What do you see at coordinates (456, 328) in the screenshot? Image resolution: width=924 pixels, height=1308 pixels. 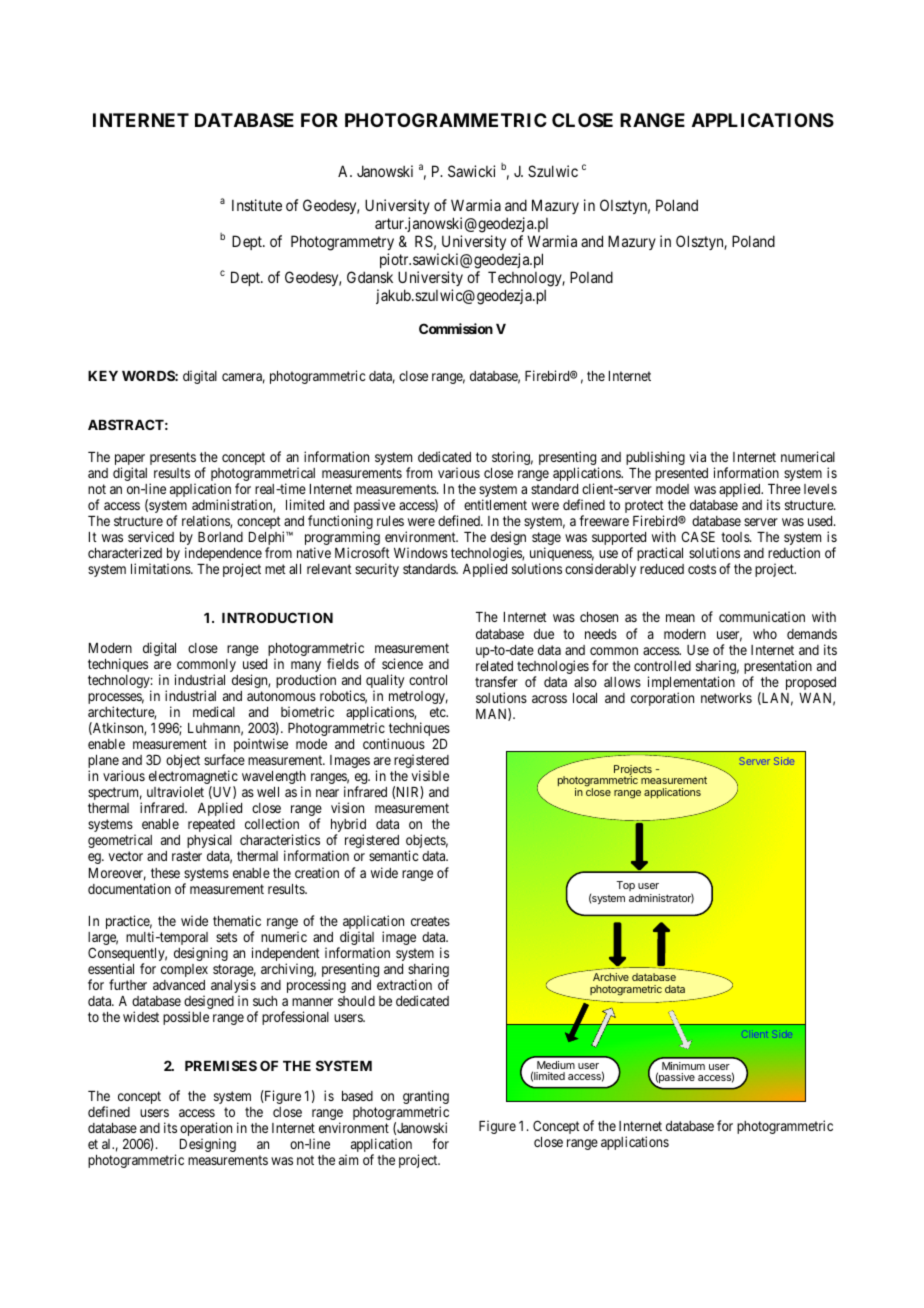 I see `Commission` at bounding box center [456, 328].
